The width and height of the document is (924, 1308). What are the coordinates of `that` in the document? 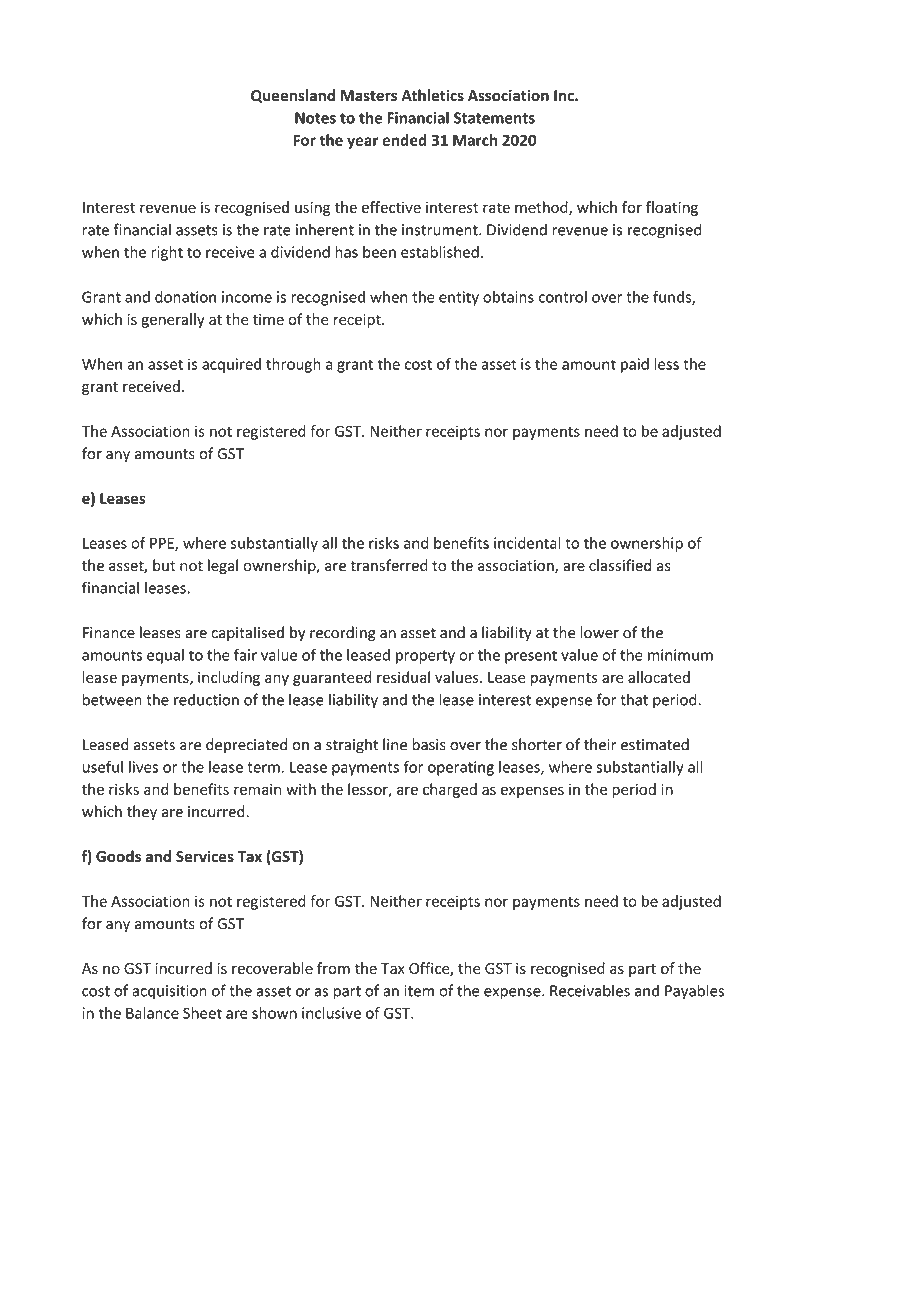 It's located at (634, 699).
